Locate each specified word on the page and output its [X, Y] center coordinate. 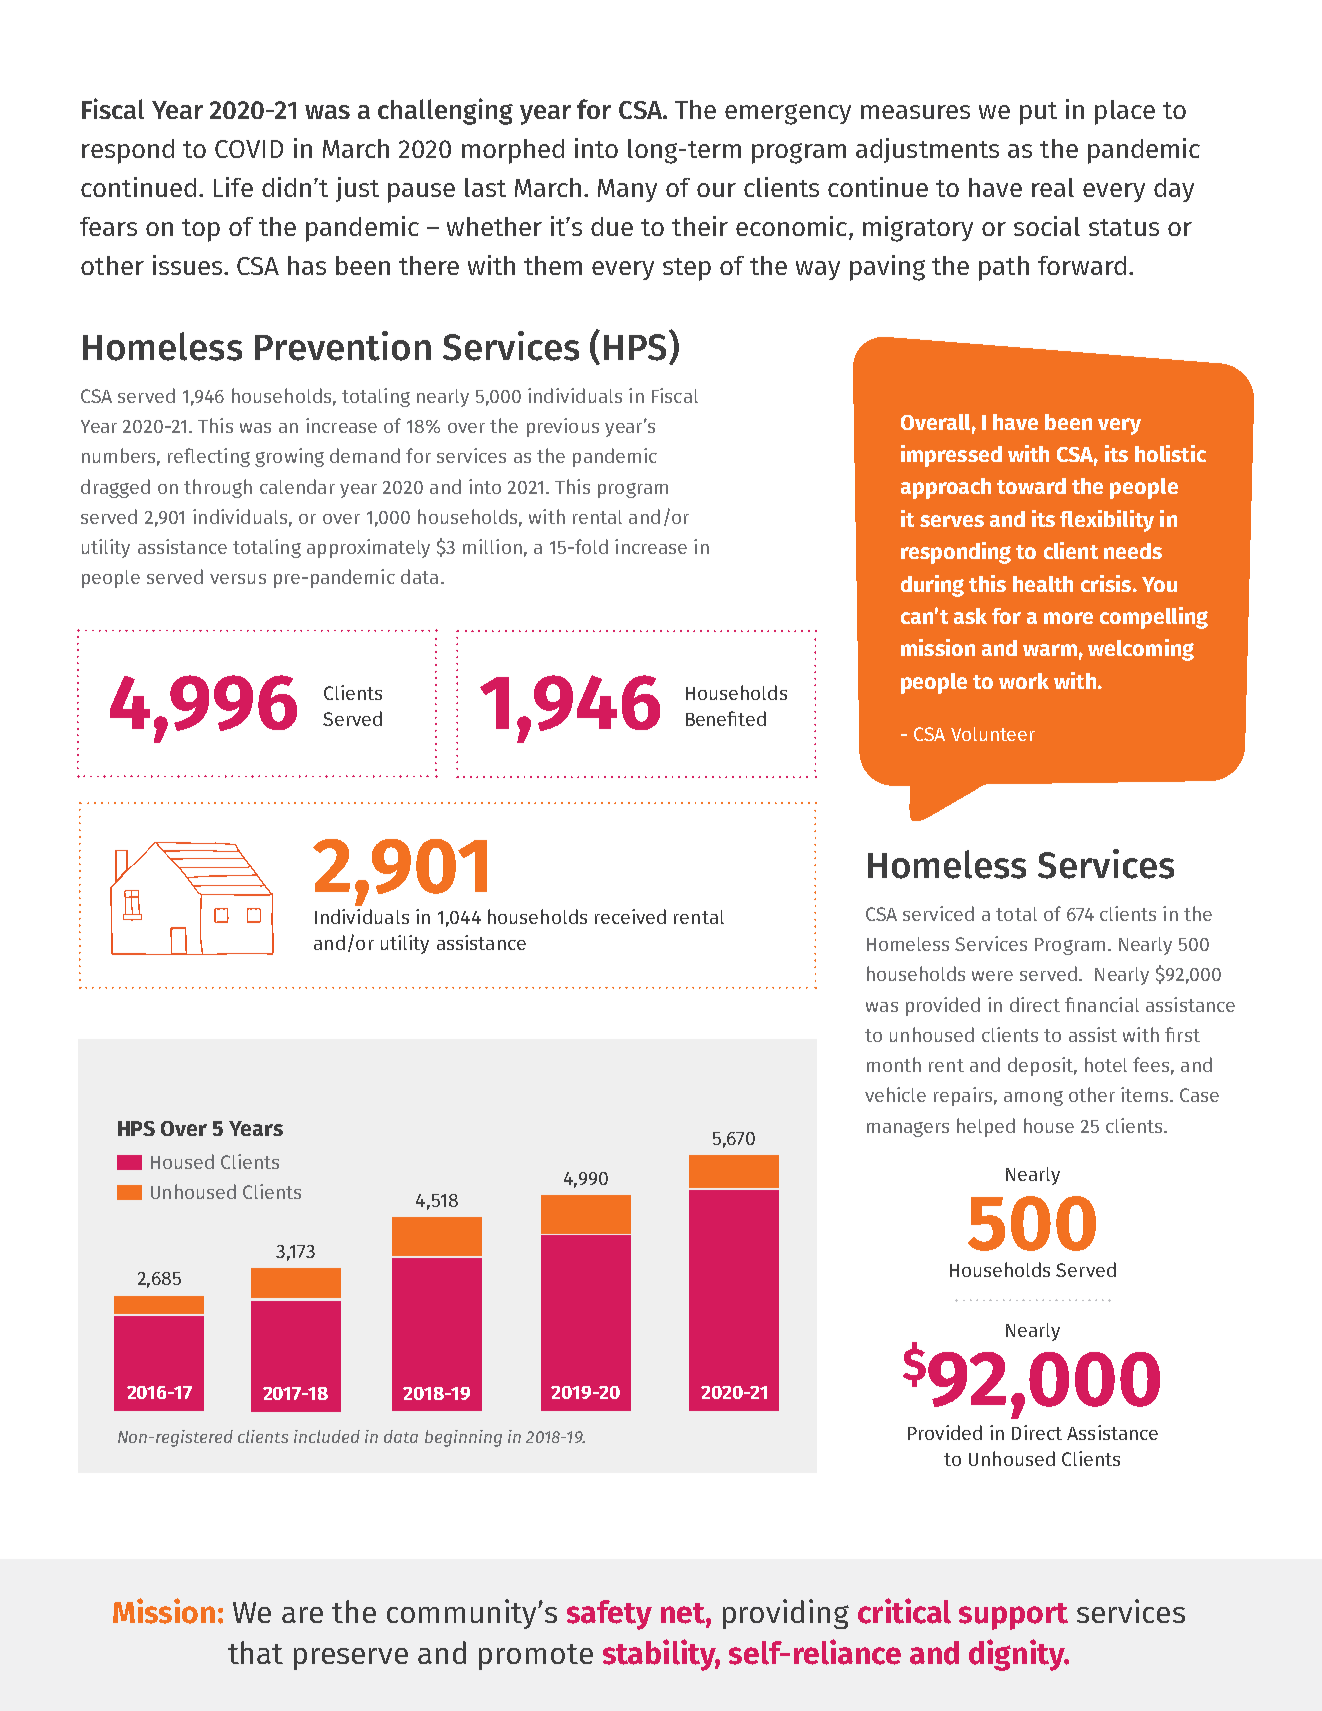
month [894, 1064]
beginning [463, 1438]
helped [986, 1127]
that [255, 1652]
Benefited [726, 718]
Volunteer [993, 734]
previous [563, 427]
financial [1102, 1004]
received [630, 916]
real [1053, 187]
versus [238, 579]
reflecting [209, 457]
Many [627, 190]
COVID [249, 149]
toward [1031, 486]
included [327, 1436]
